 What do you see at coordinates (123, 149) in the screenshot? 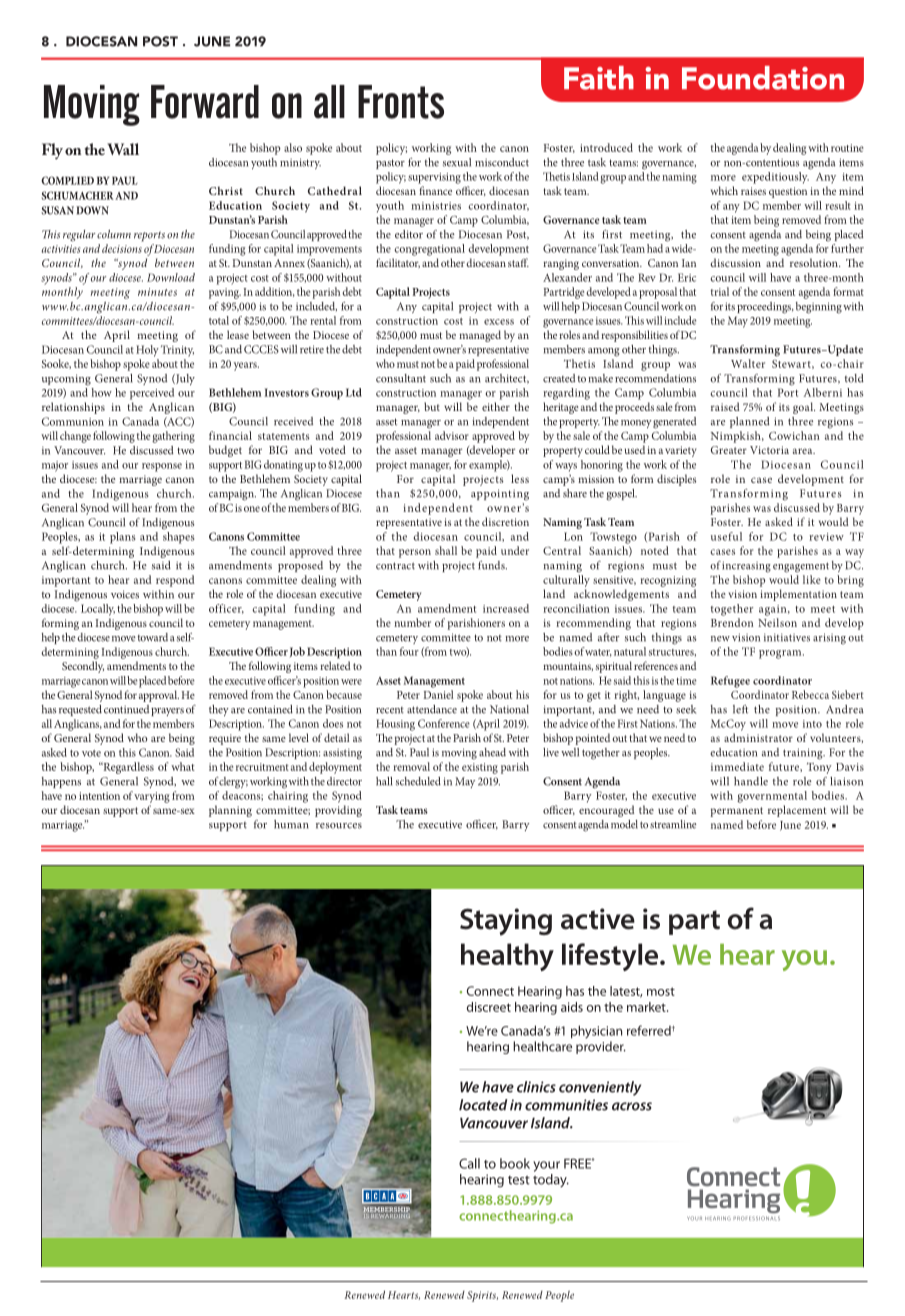
I see `Wall` at bounding box center [123, 149].
